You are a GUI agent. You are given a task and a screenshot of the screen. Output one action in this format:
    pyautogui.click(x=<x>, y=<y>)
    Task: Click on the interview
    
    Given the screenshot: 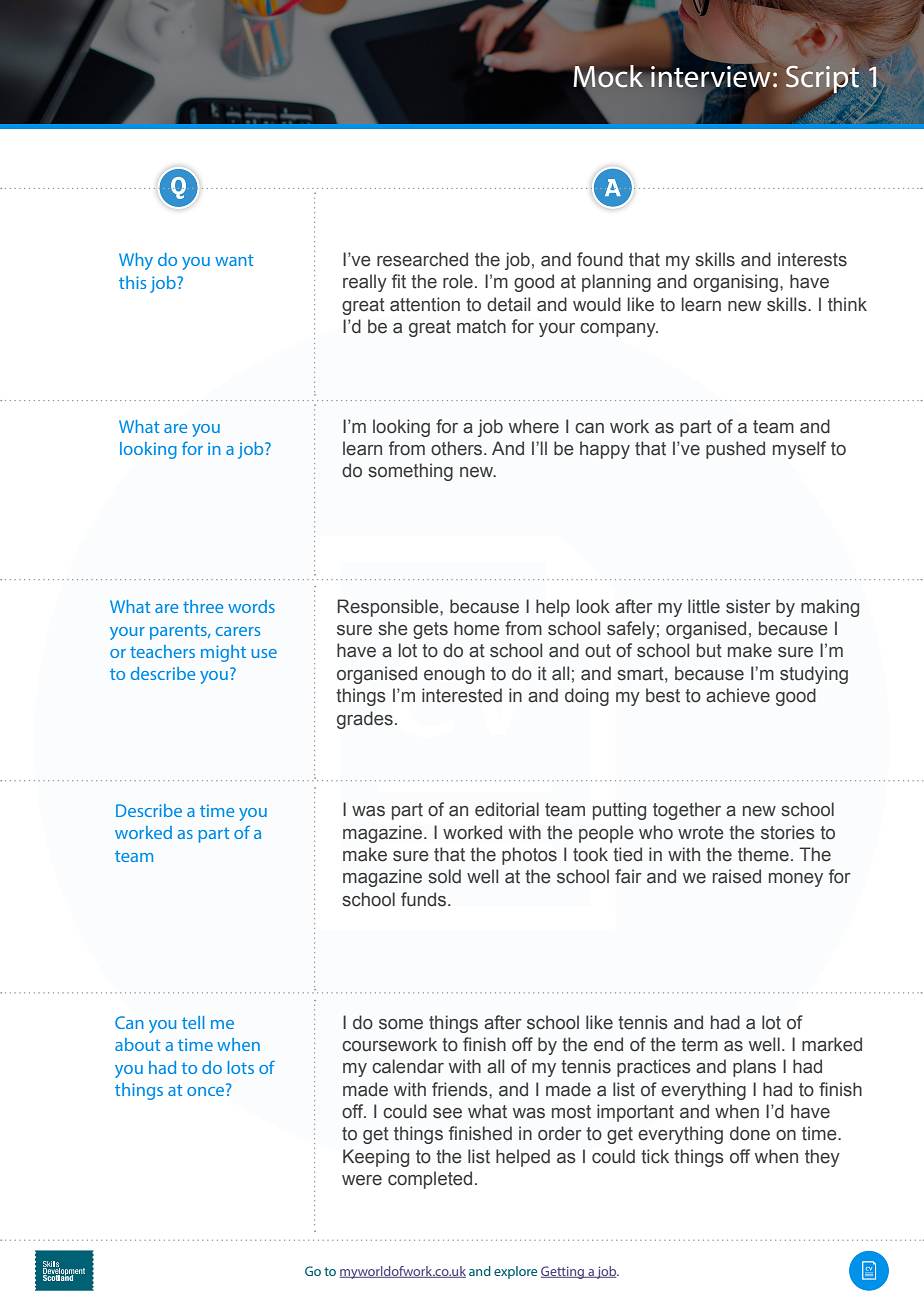 What is the action you would take?
    pyautogui.click(x=711, y=77)
